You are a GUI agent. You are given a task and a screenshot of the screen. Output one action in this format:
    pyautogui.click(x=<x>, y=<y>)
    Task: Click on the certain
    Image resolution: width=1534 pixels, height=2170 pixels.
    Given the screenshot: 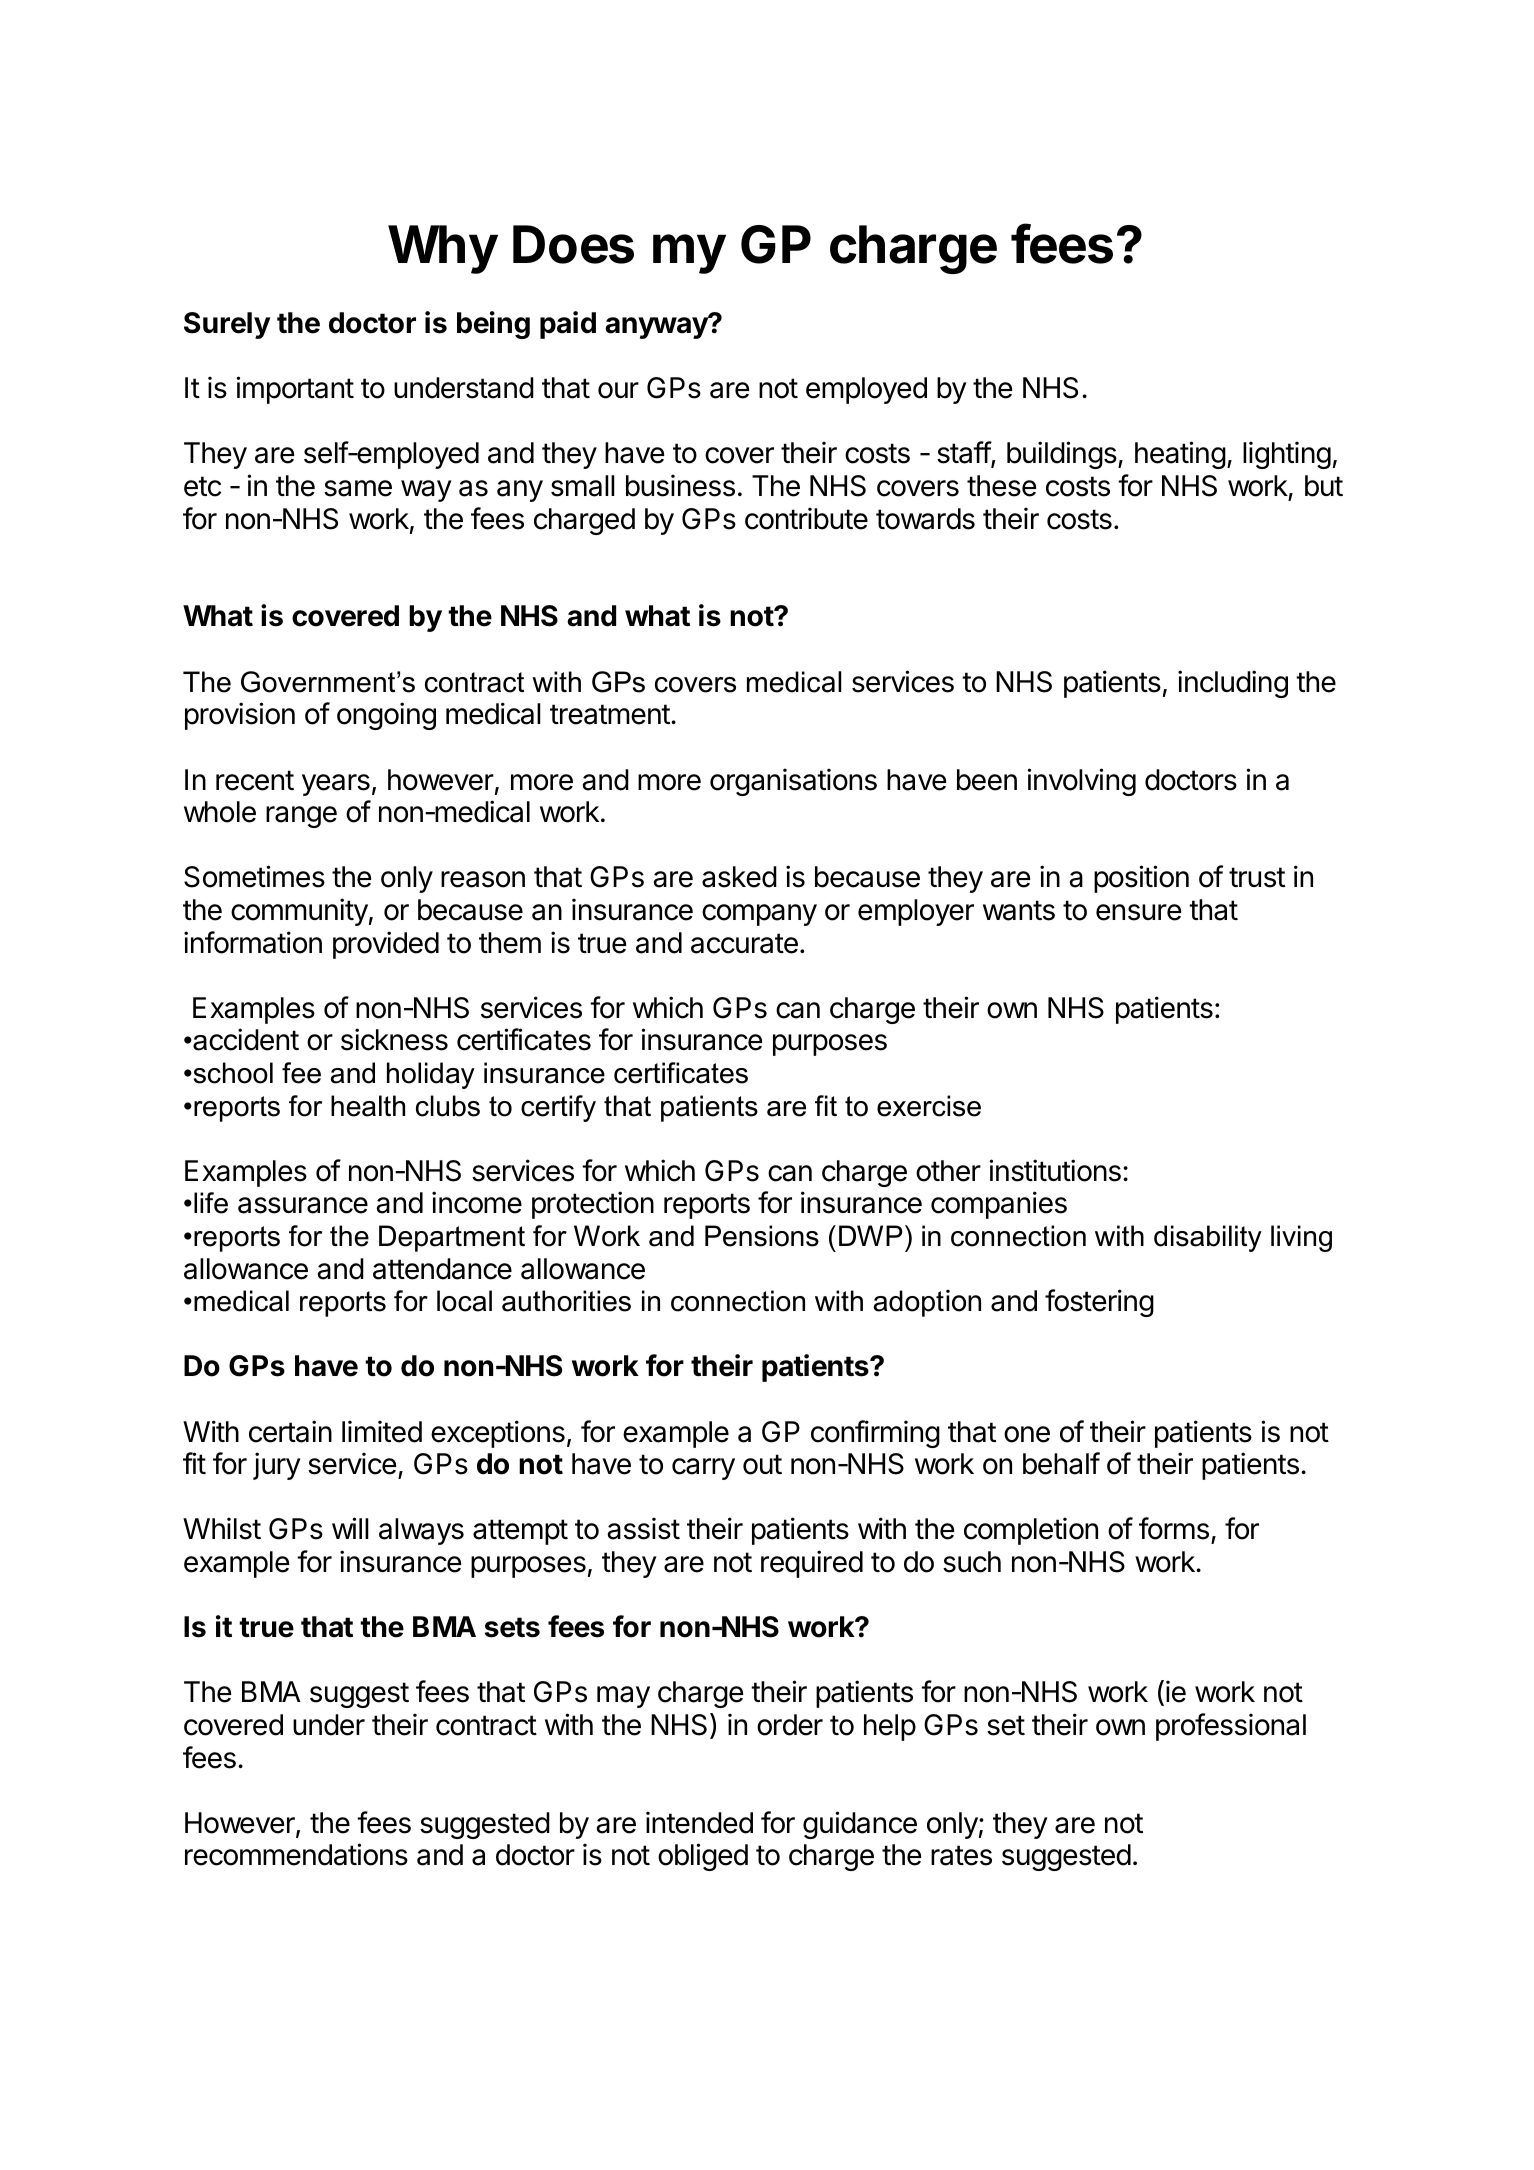 What is the action you would take?
    pyautogui.click(x=290, y=1431)
